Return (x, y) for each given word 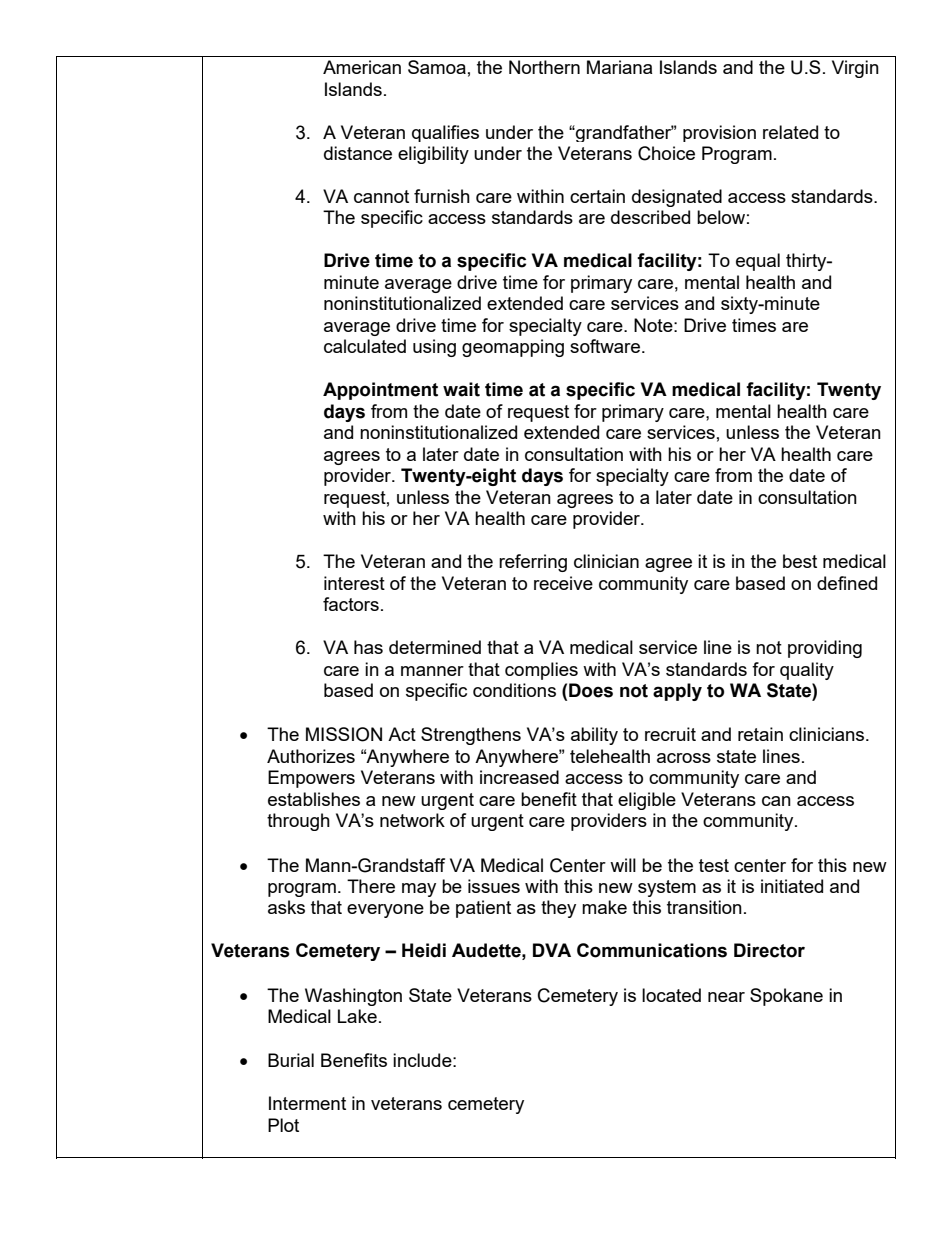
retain (760, 734)
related (790, 132)
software (606, 346)
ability (594, 736)
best (800, 561)
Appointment (380, 391)
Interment (307, 1103)
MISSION (344, 734)
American (362, 67)
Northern (544, 67)
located (671, 995)
